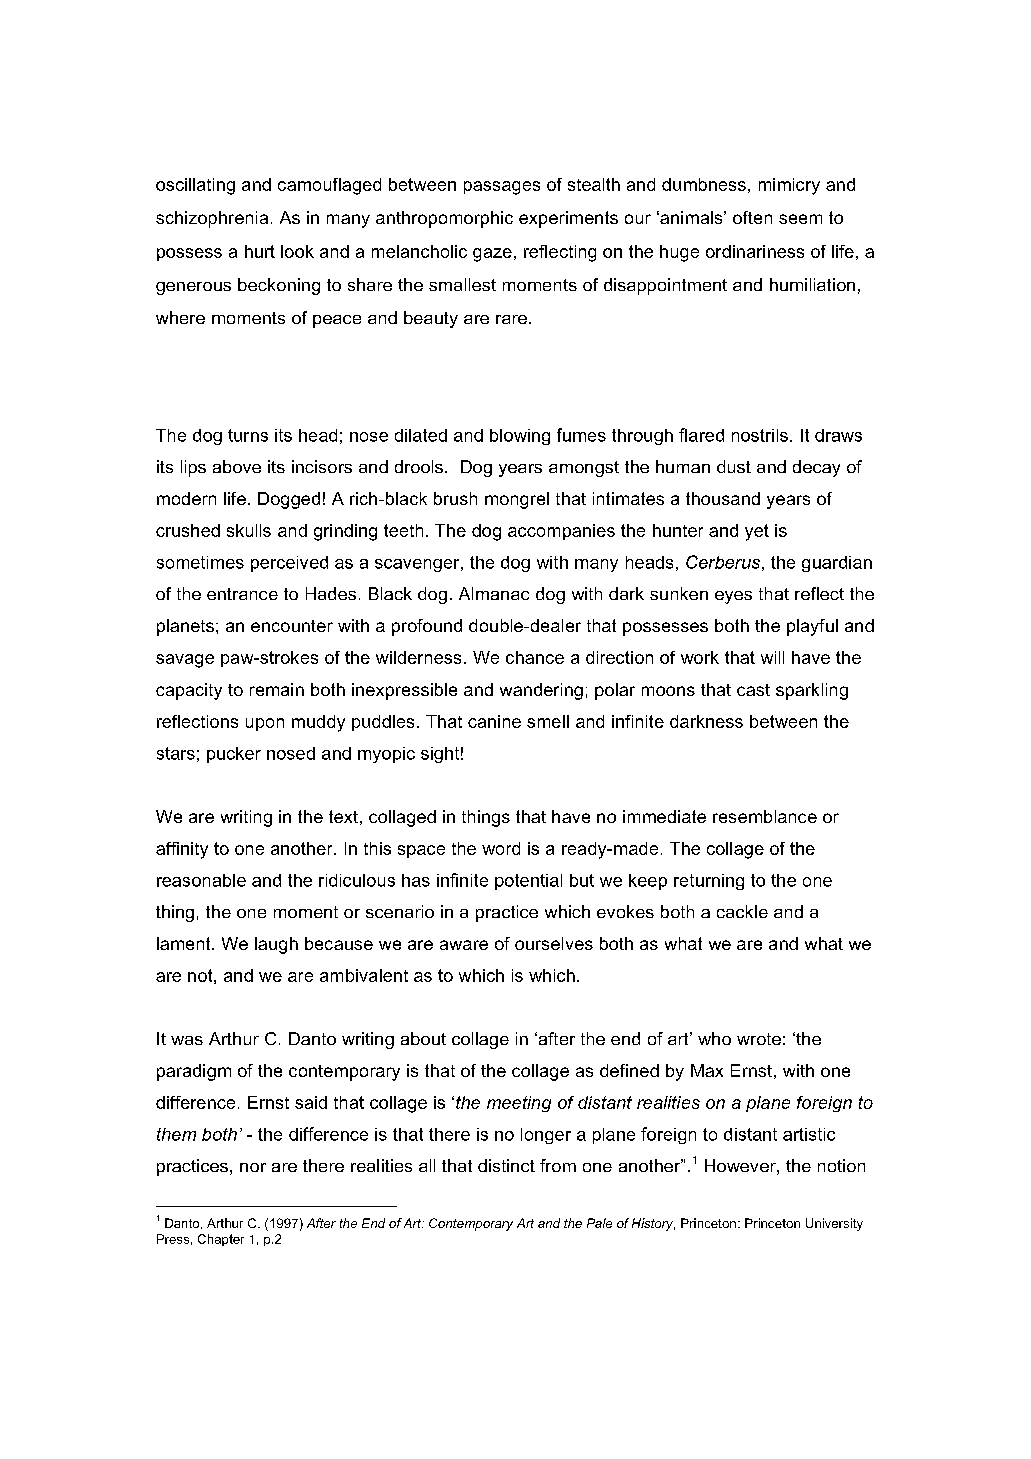  What do you see at coordinates (253, 1167) in the screenshot?
I see `nor` at bounding box center [253, 1167].
